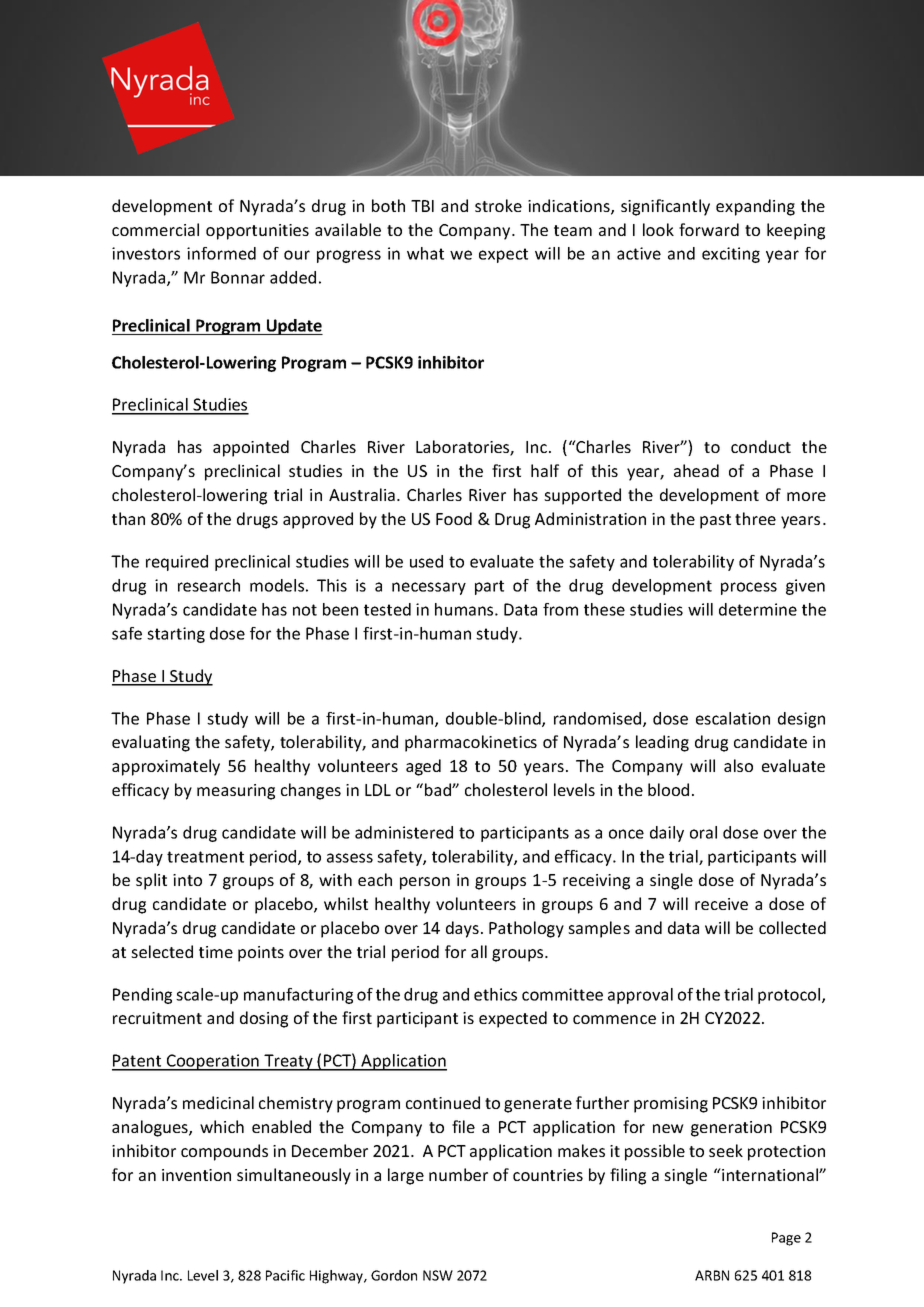  Describe the element at coordinates (438, 1275) in the page. I see `NSW` at that location.
